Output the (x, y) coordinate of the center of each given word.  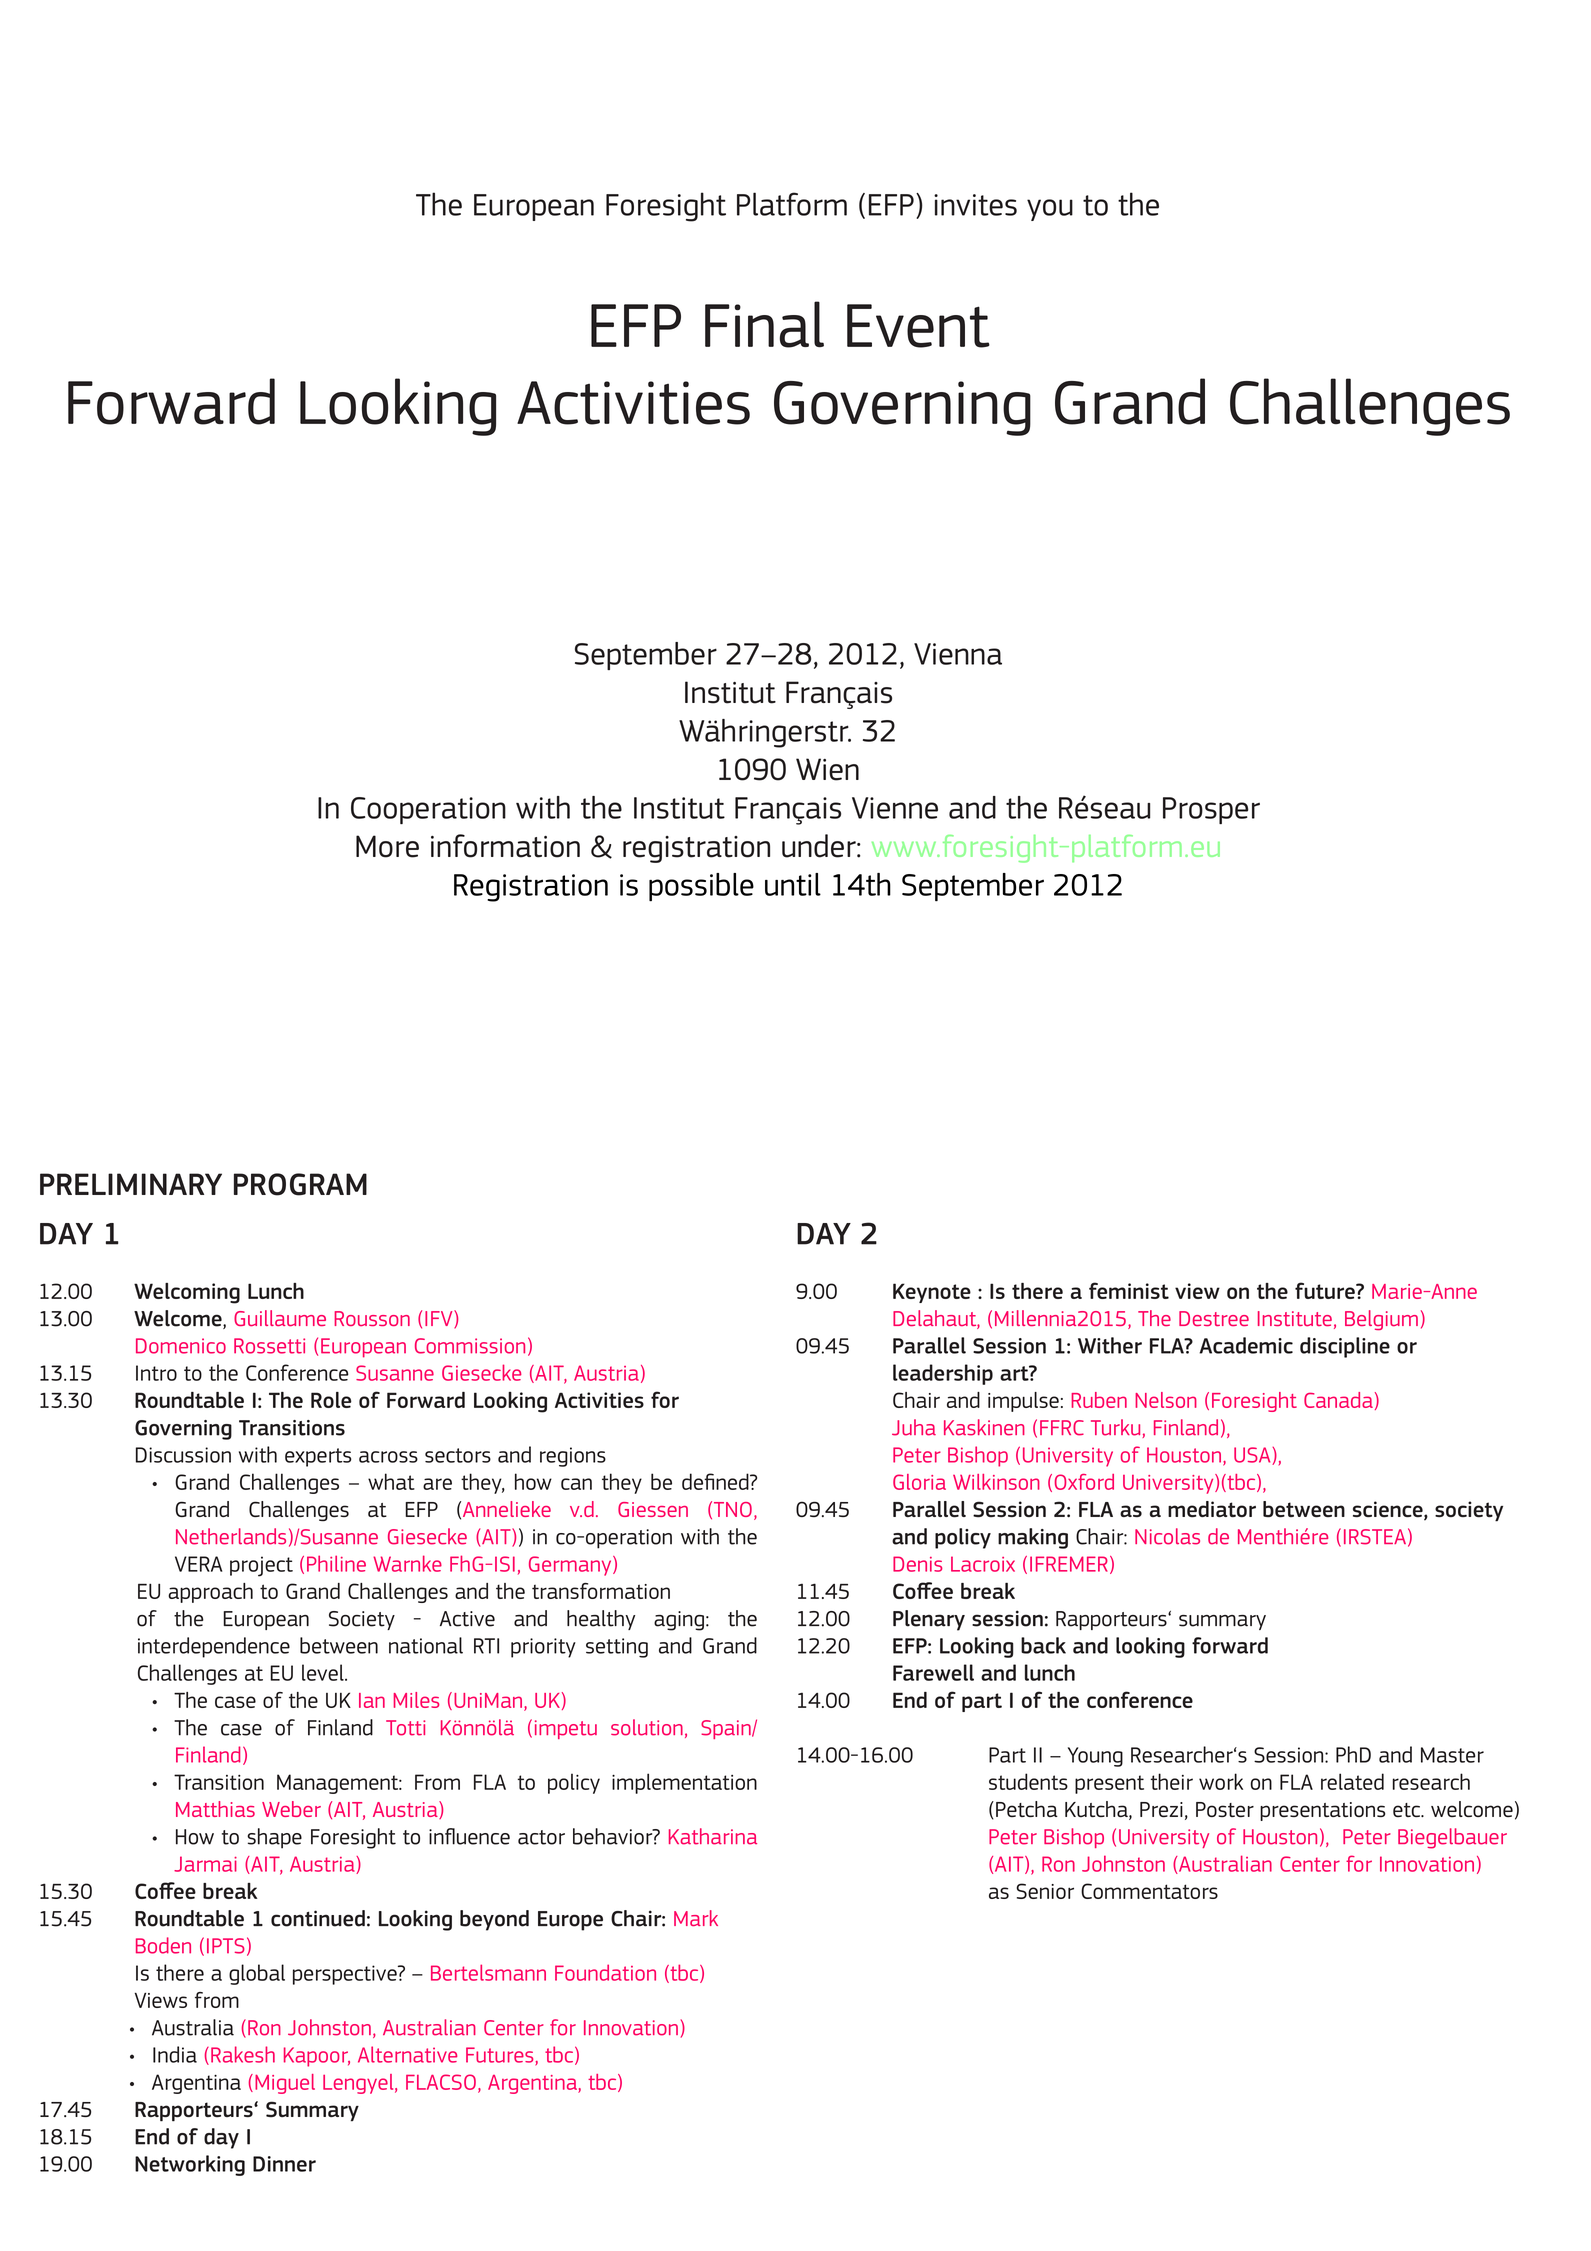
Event (918, 326)
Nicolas (1167, 1536)
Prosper (1211, 810)
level (324, 1672)
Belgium (1381, 1320)
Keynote (932, 1293)
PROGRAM (300, 1184)
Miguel (285, 2084)
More (387, 846)
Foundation (605, 1972)
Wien (827, 769)
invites (975, 205)
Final (764, 324)
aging (679, 1621)
